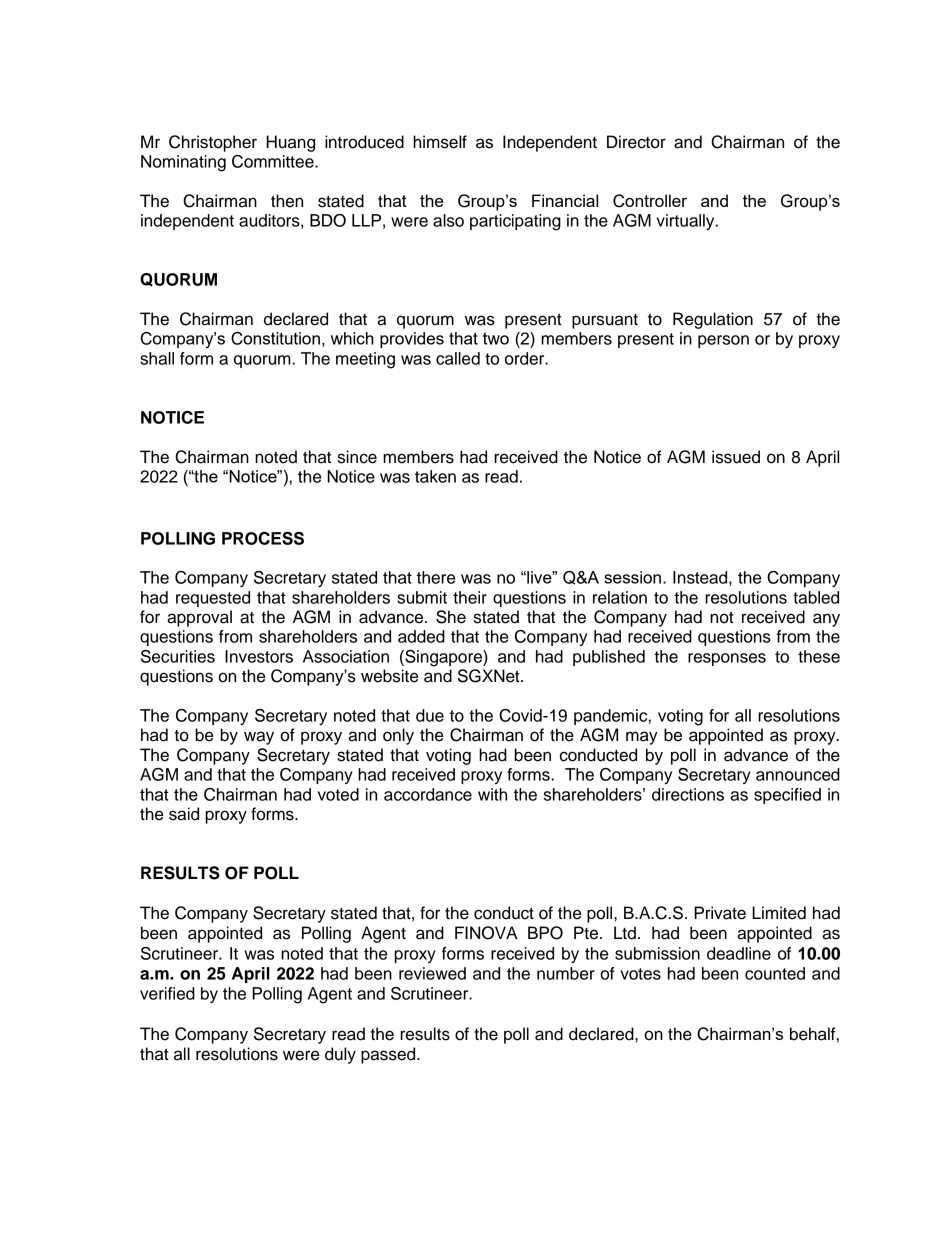 The height and width of the image is (1233, 952). Describe the element at coordinates (816, 597) in the image. I see `tabled` at that location.
